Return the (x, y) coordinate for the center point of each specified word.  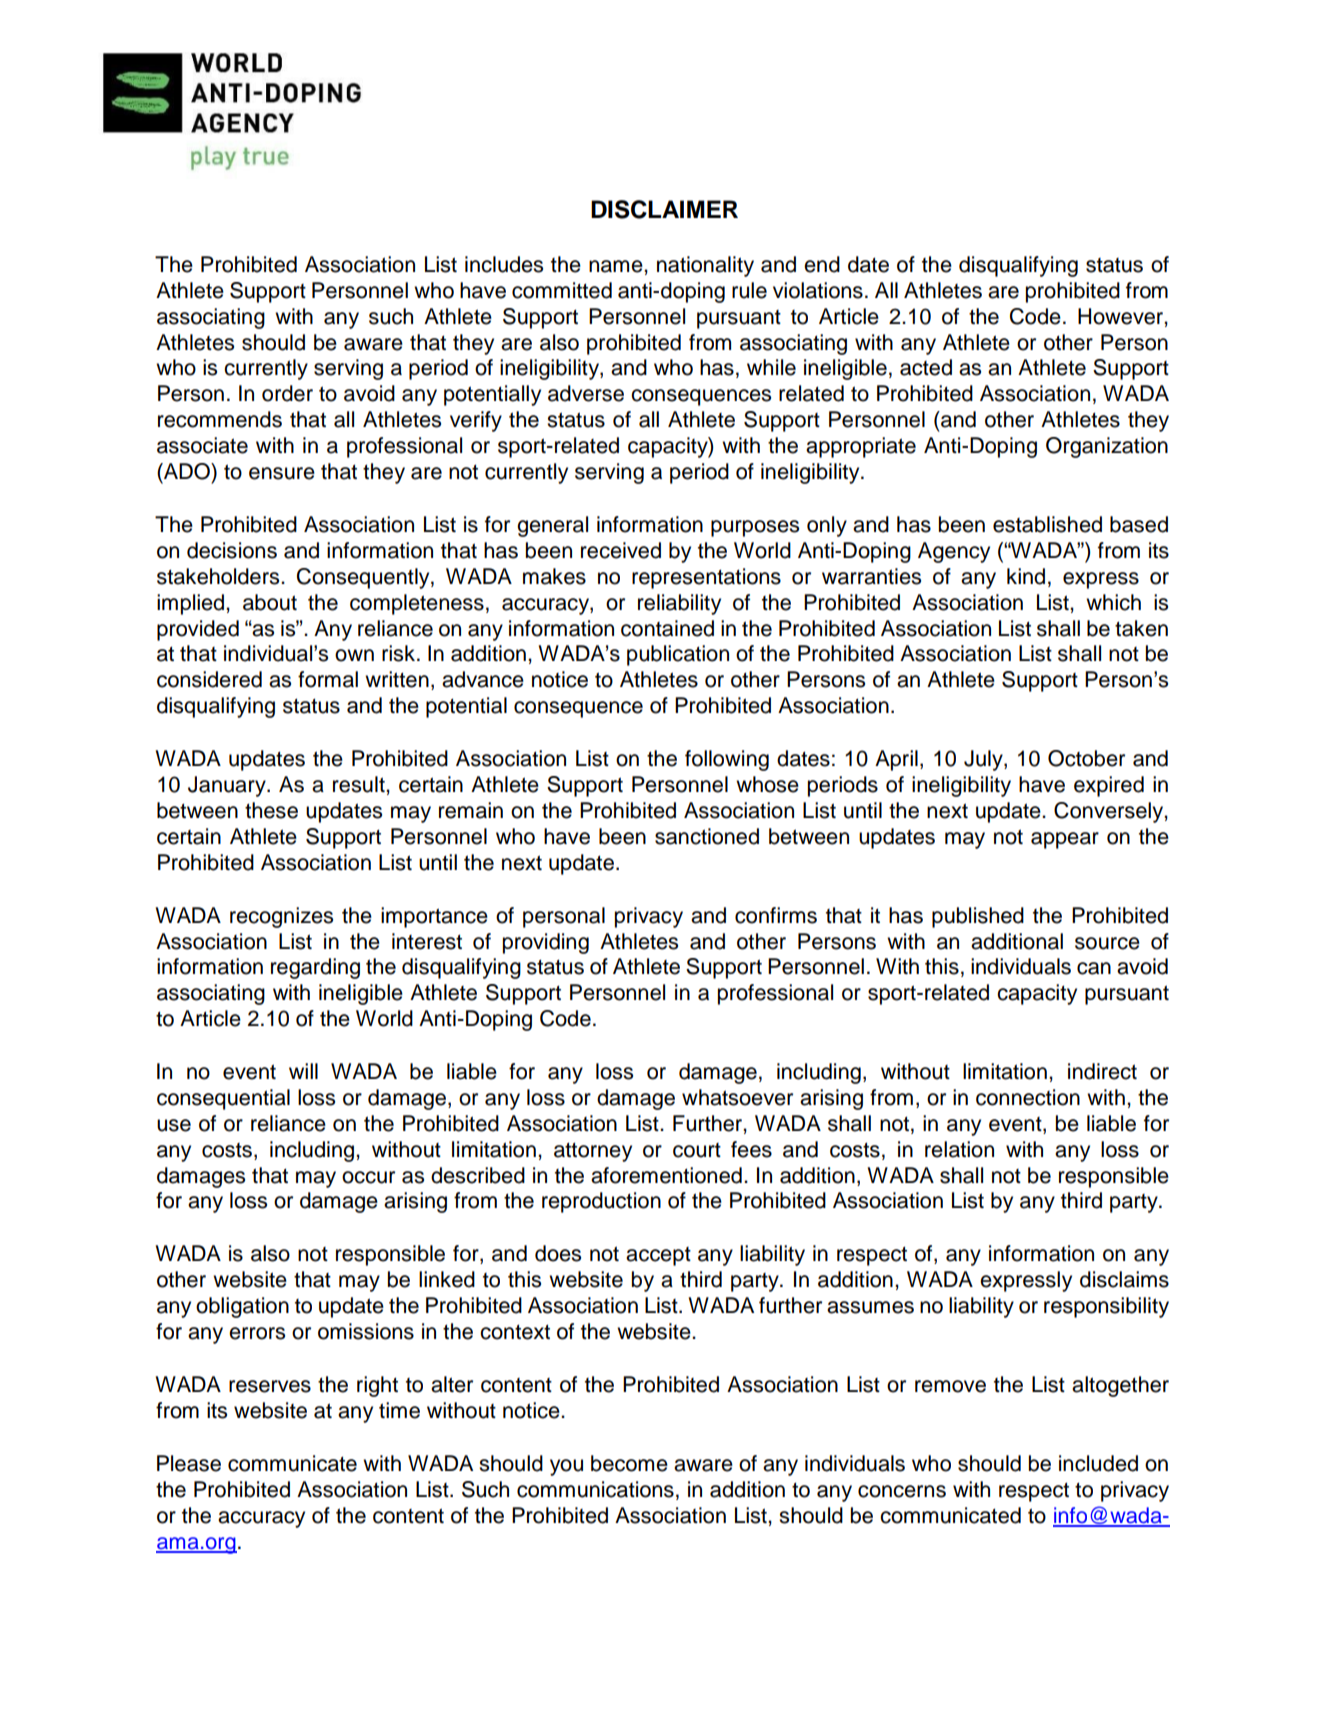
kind (1026, 576)
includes (504, 264)
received (621, 550)
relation (959, 1149)
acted (926, 367)
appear (1065, 840)
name (617, 266)
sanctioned (707, 836)
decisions (232, 550)
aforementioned (666, 1175)
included (1098, 1463)
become (629, 1463)
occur (368, 1177)
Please (189, 1463)
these (271, 810)
